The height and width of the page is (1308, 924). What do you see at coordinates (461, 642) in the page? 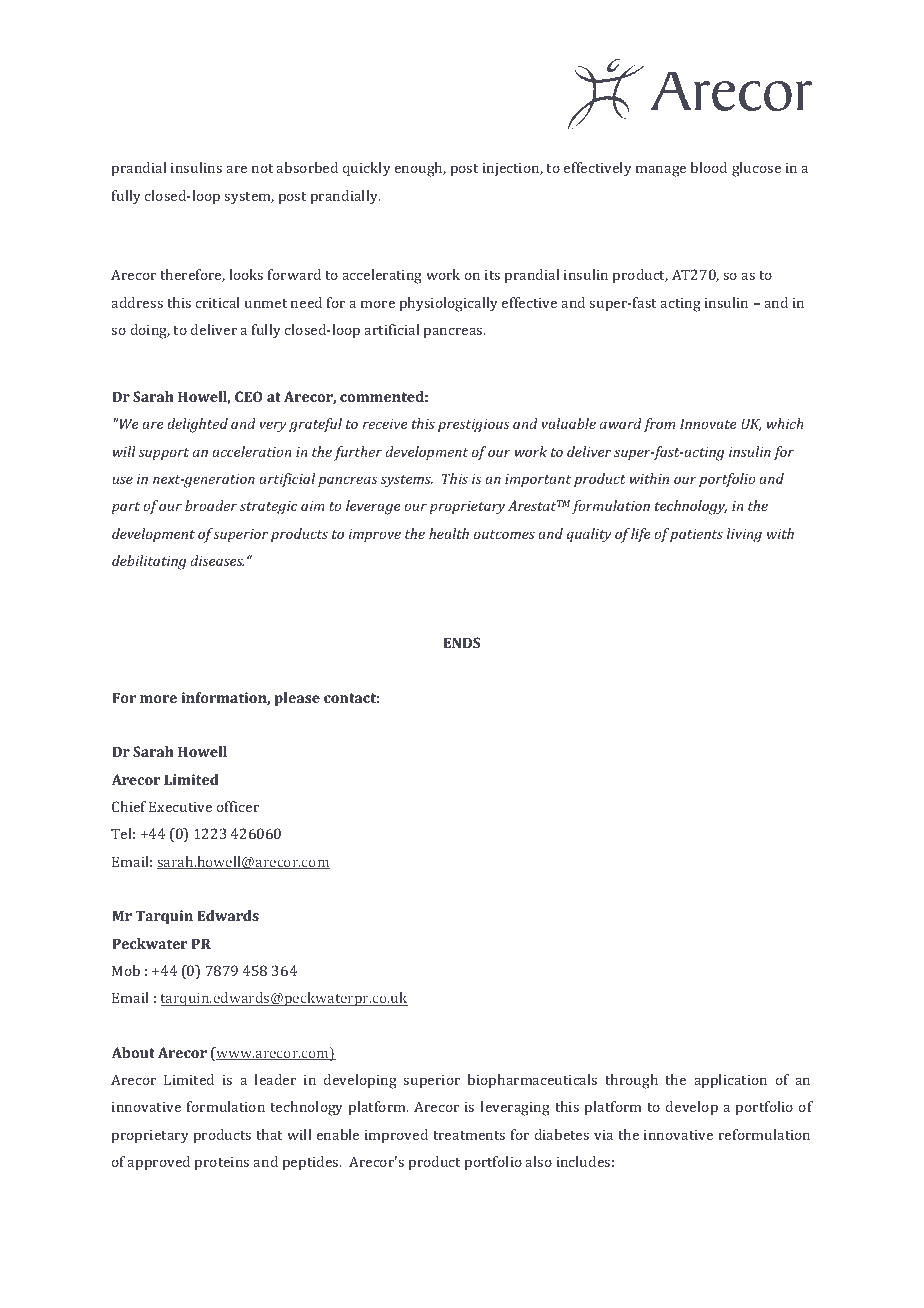
I see `ENDS` at bounding box center [461, 642].
